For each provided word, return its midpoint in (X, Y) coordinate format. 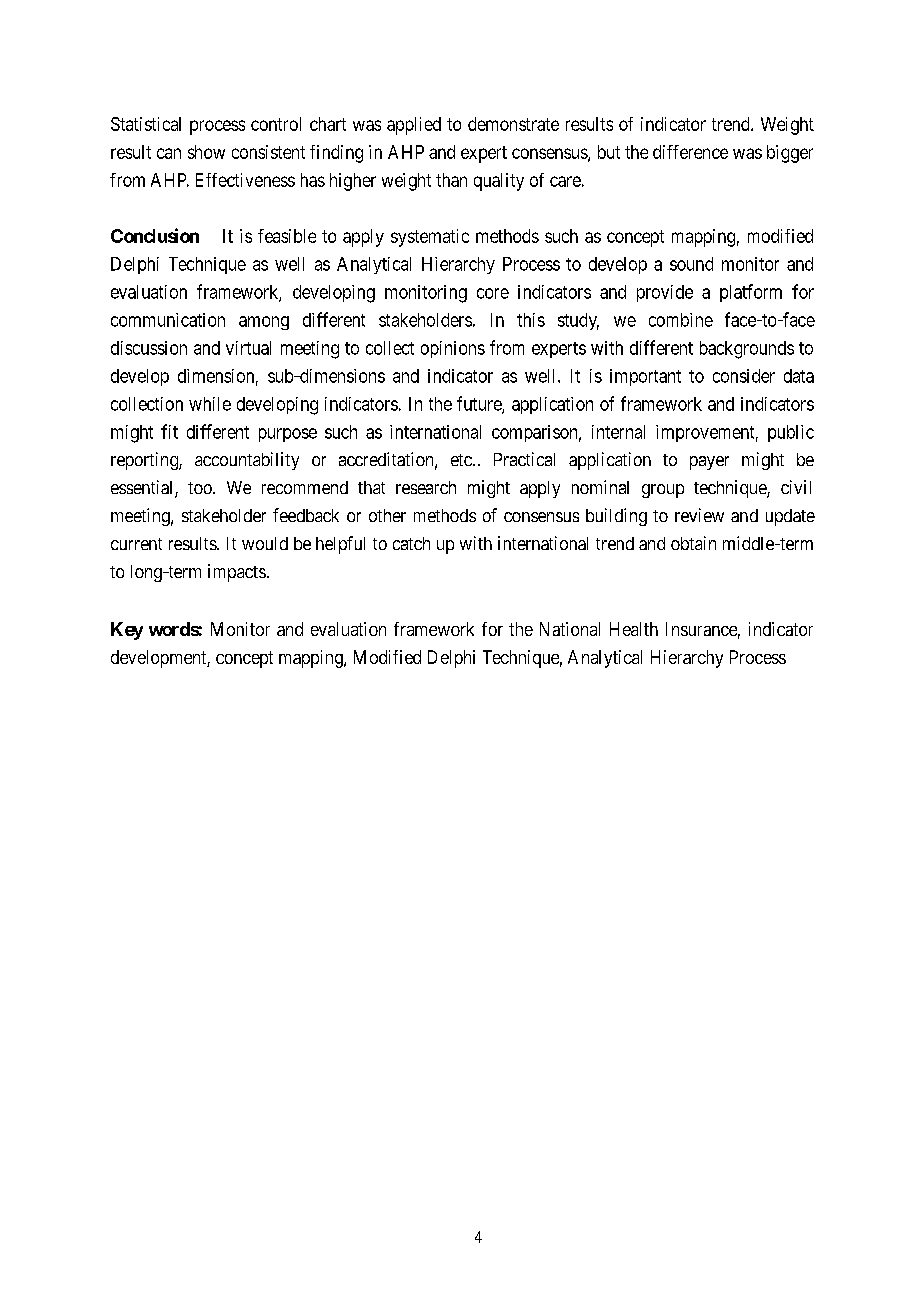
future (480, 404)
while (210, 404)
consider (744, 376)
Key (127, 631)
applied (414, 126)
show (206, 152)
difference (690, 152)
